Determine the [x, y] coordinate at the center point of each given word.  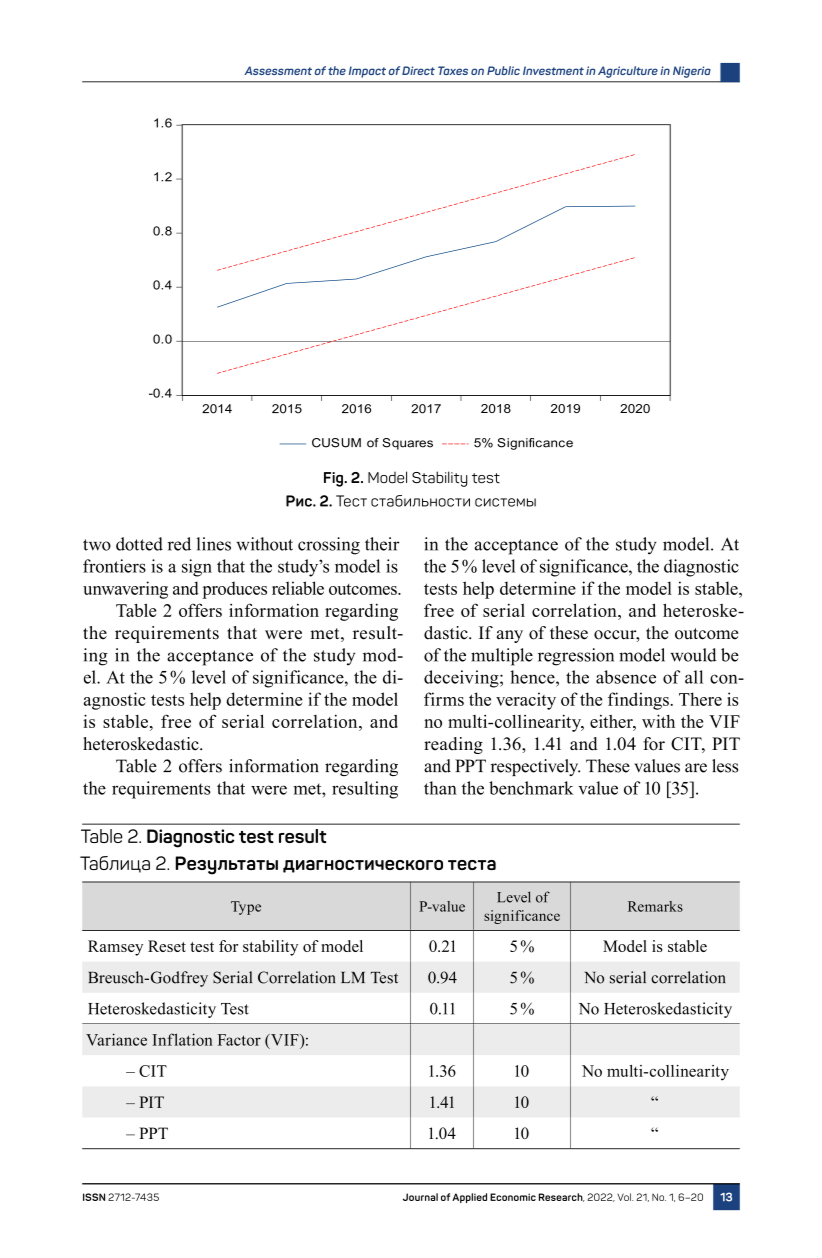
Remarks [655, 906]
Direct [418, 70]
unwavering [125, 590]
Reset [167, 946]
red [179, 544]
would [694, 655]
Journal [420, 1197]
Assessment [278, 70]
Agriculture [628, 72]
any [510, 636]
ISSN [94, 1197]
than [440, 788]
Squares [407, 444]
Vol [625, 1197]
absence [626, 677]
